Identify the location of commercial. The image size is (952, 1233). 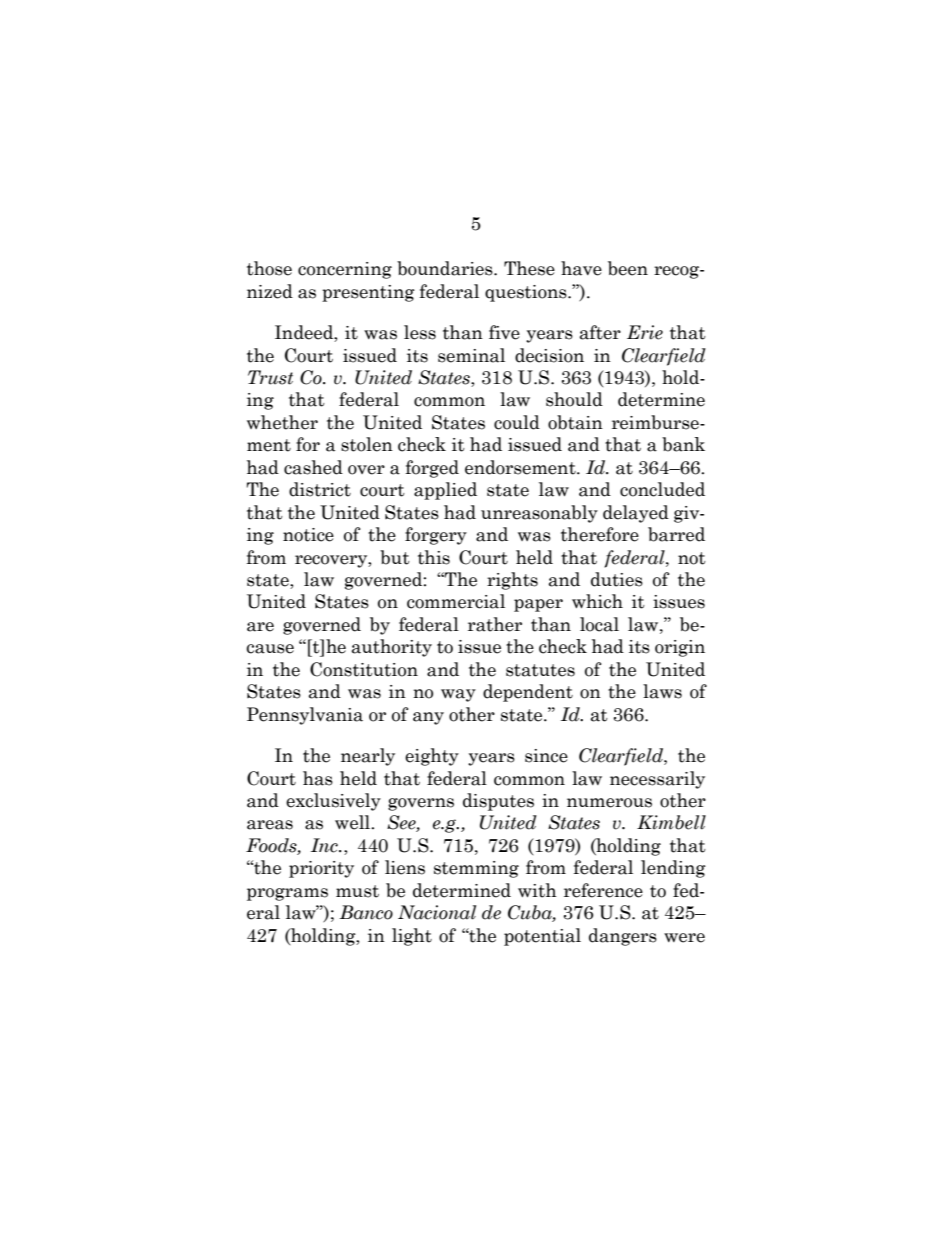
(456, 601).
